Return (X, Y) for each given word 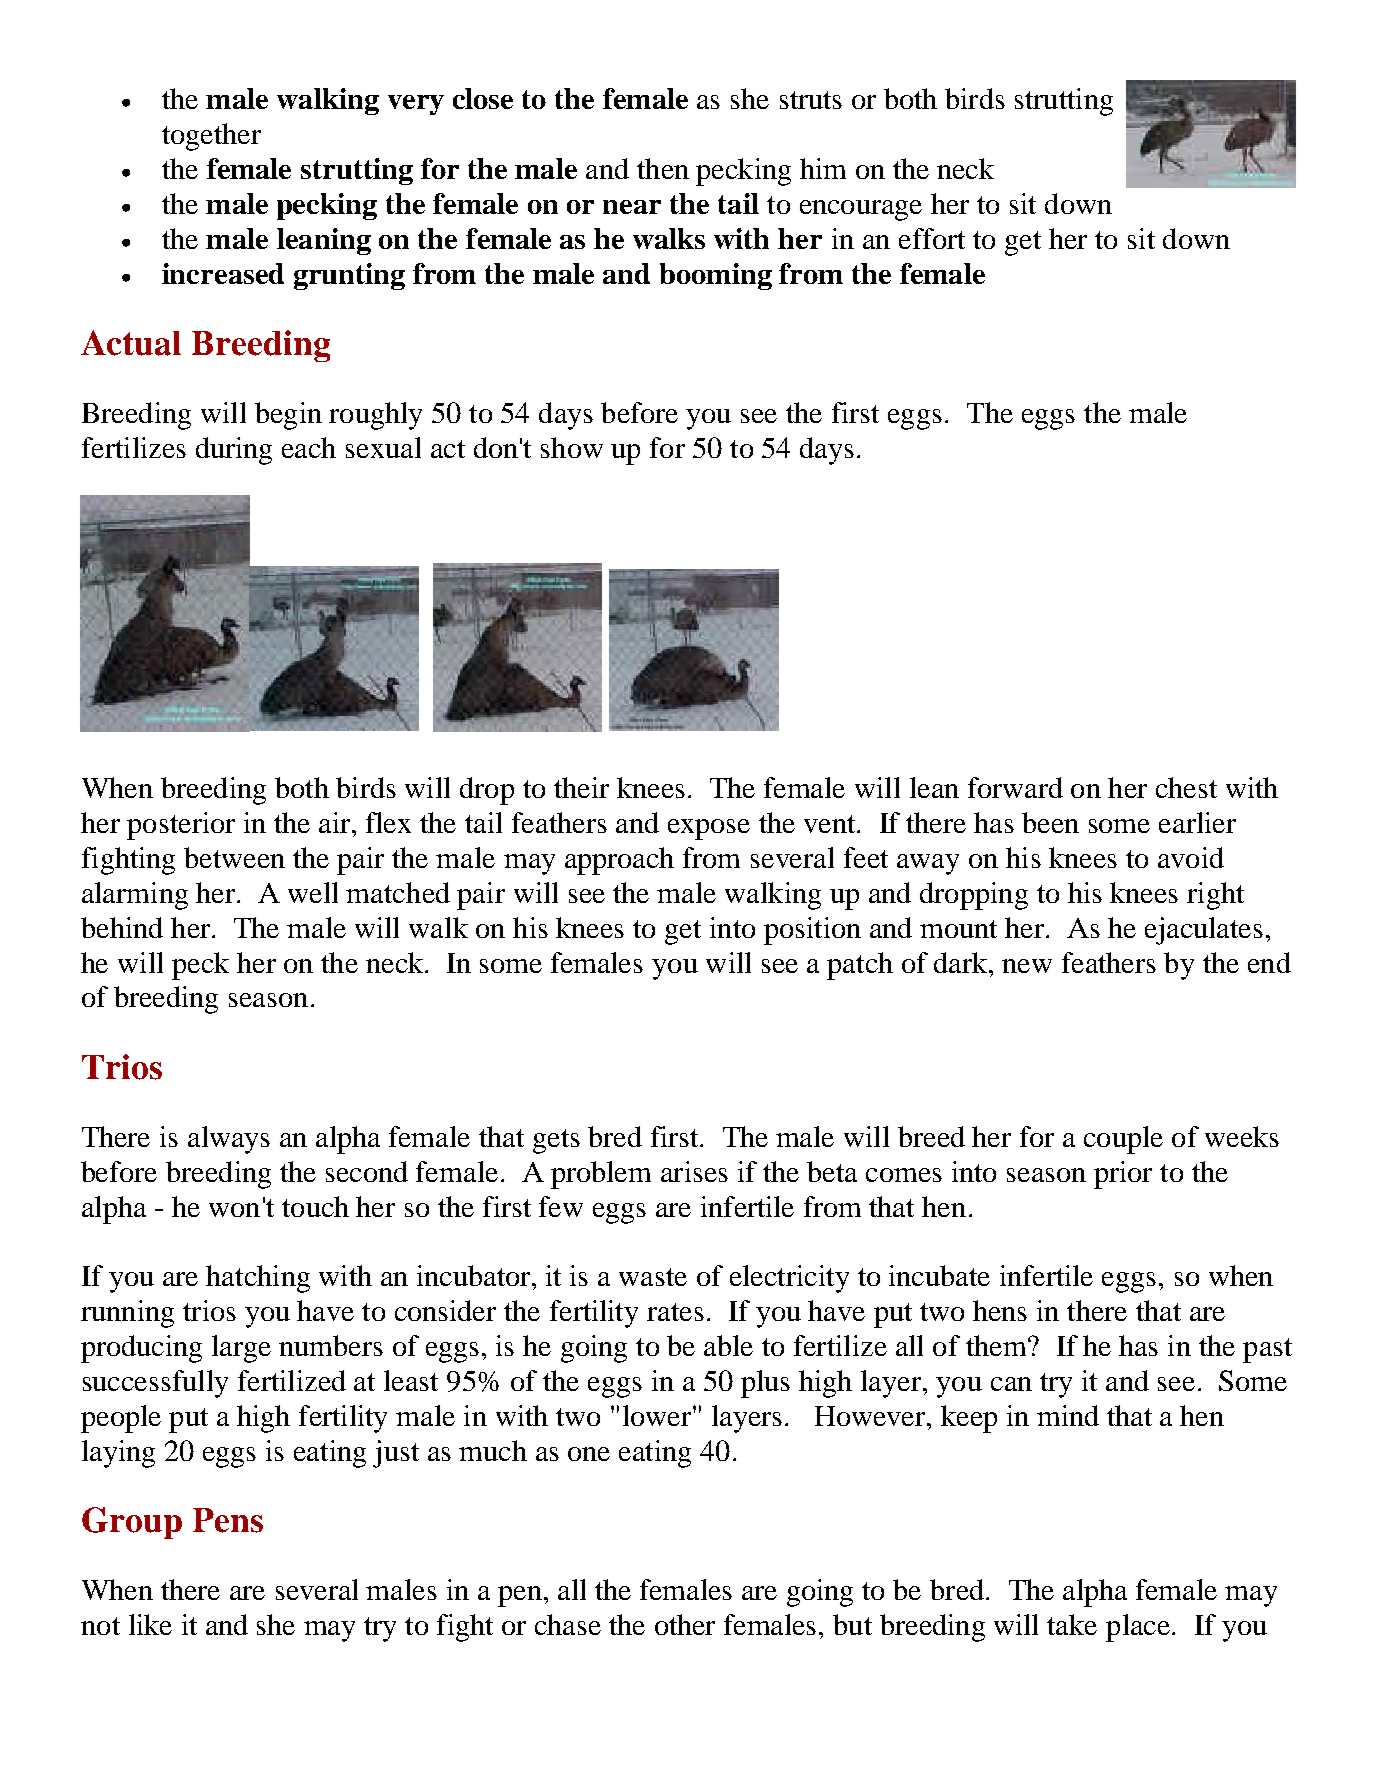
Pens (228, 1520)
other (685, 1624)
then (663, 168)
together (211, 137)
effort (932, 238)
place (1138, 1628)
